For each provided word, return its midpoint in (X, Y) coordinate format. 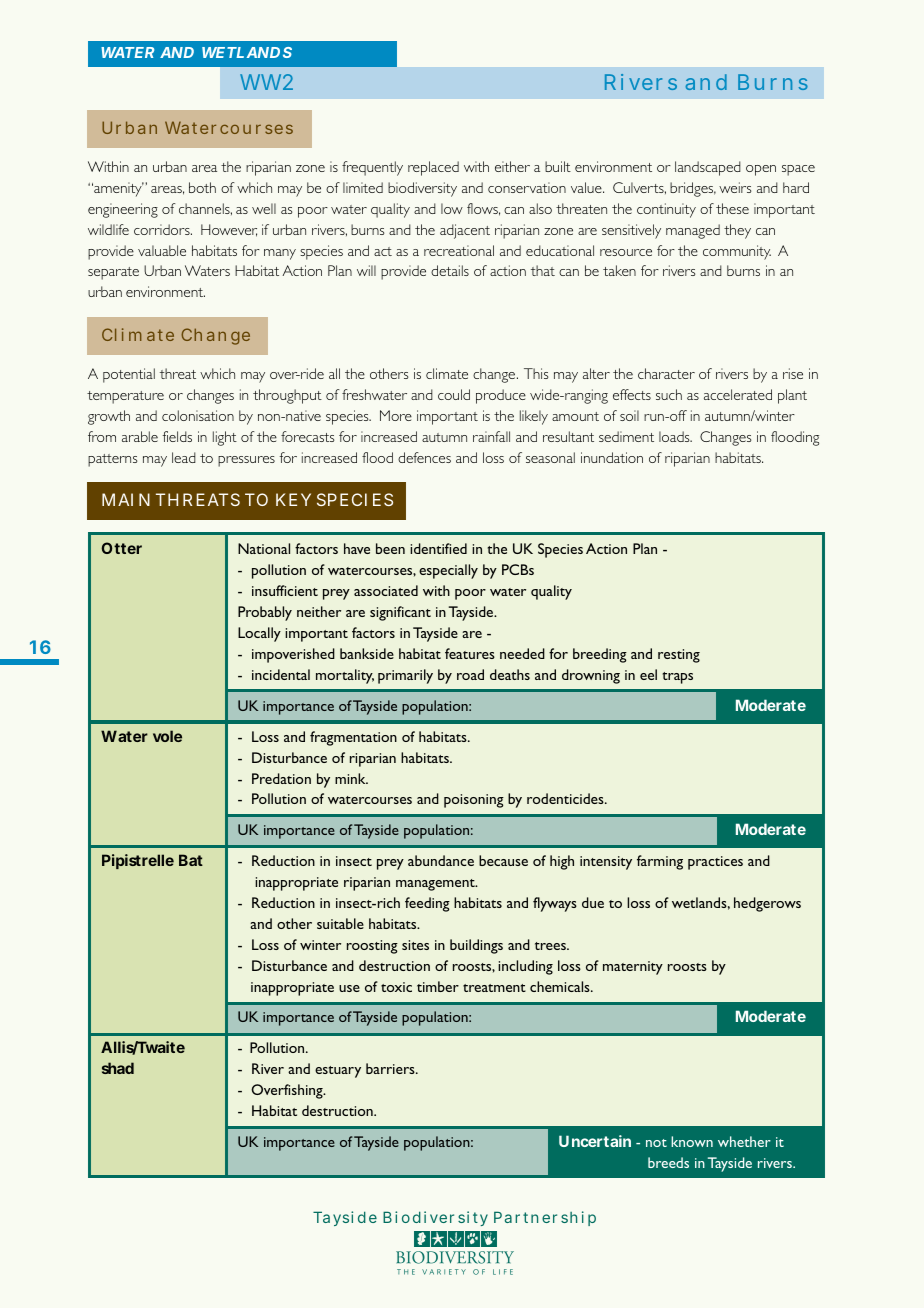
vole (167, 736)
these (732, 208)
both (202, 187)
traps (678, 678)
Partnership (545, 1218)
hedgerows (767, 904)
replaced (433, 168)
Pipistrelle (138, 861)
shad (118, 1068)
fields (177, 436)
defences (424, 457)
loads (675, 436)
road (470, 674)
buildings (476, 946)
